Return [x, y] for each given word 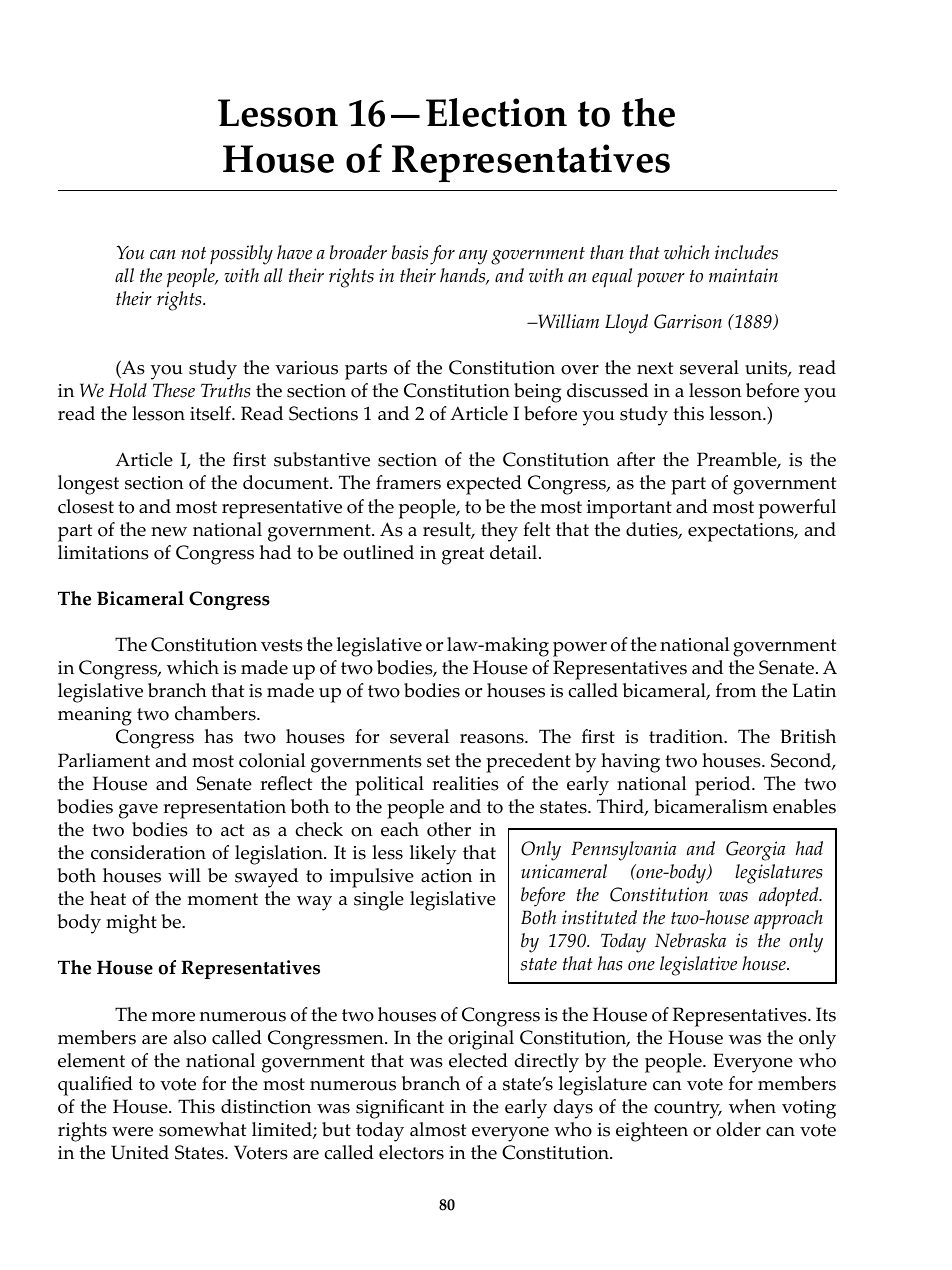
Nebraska [690, 940]
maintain [743, 275]
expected [484, 485]
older [738, 1129]
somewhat [202, 1129]
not [193, 253]
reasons [493, 739]
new [169, 532]
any [473, 257]
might [131, 924]
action [446, 876]
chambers [216, 713]
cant [426, 1107]
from [736, 690]
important [629, 509]
